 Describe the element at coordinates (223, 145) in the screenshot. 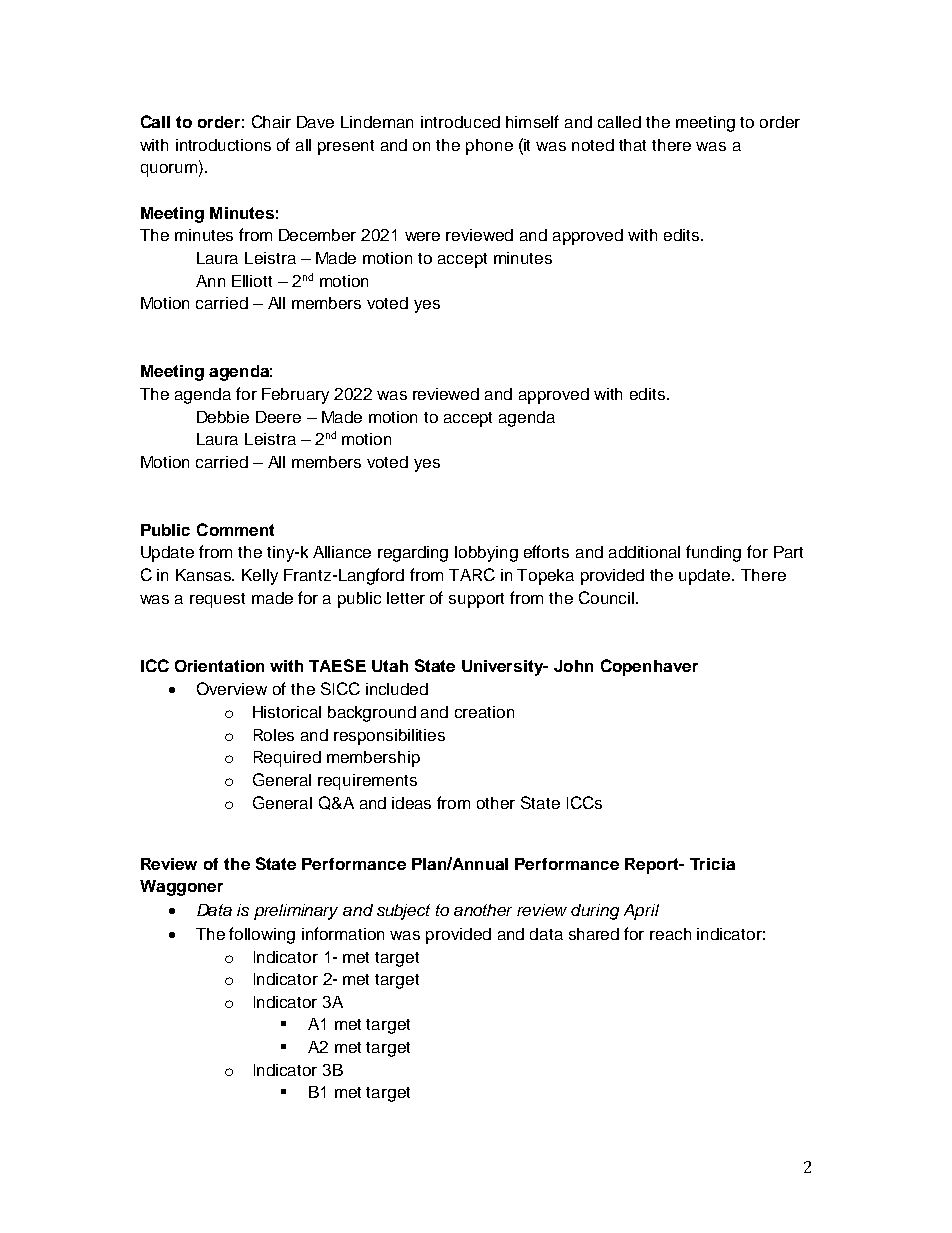

I see `introductions` at that location.
